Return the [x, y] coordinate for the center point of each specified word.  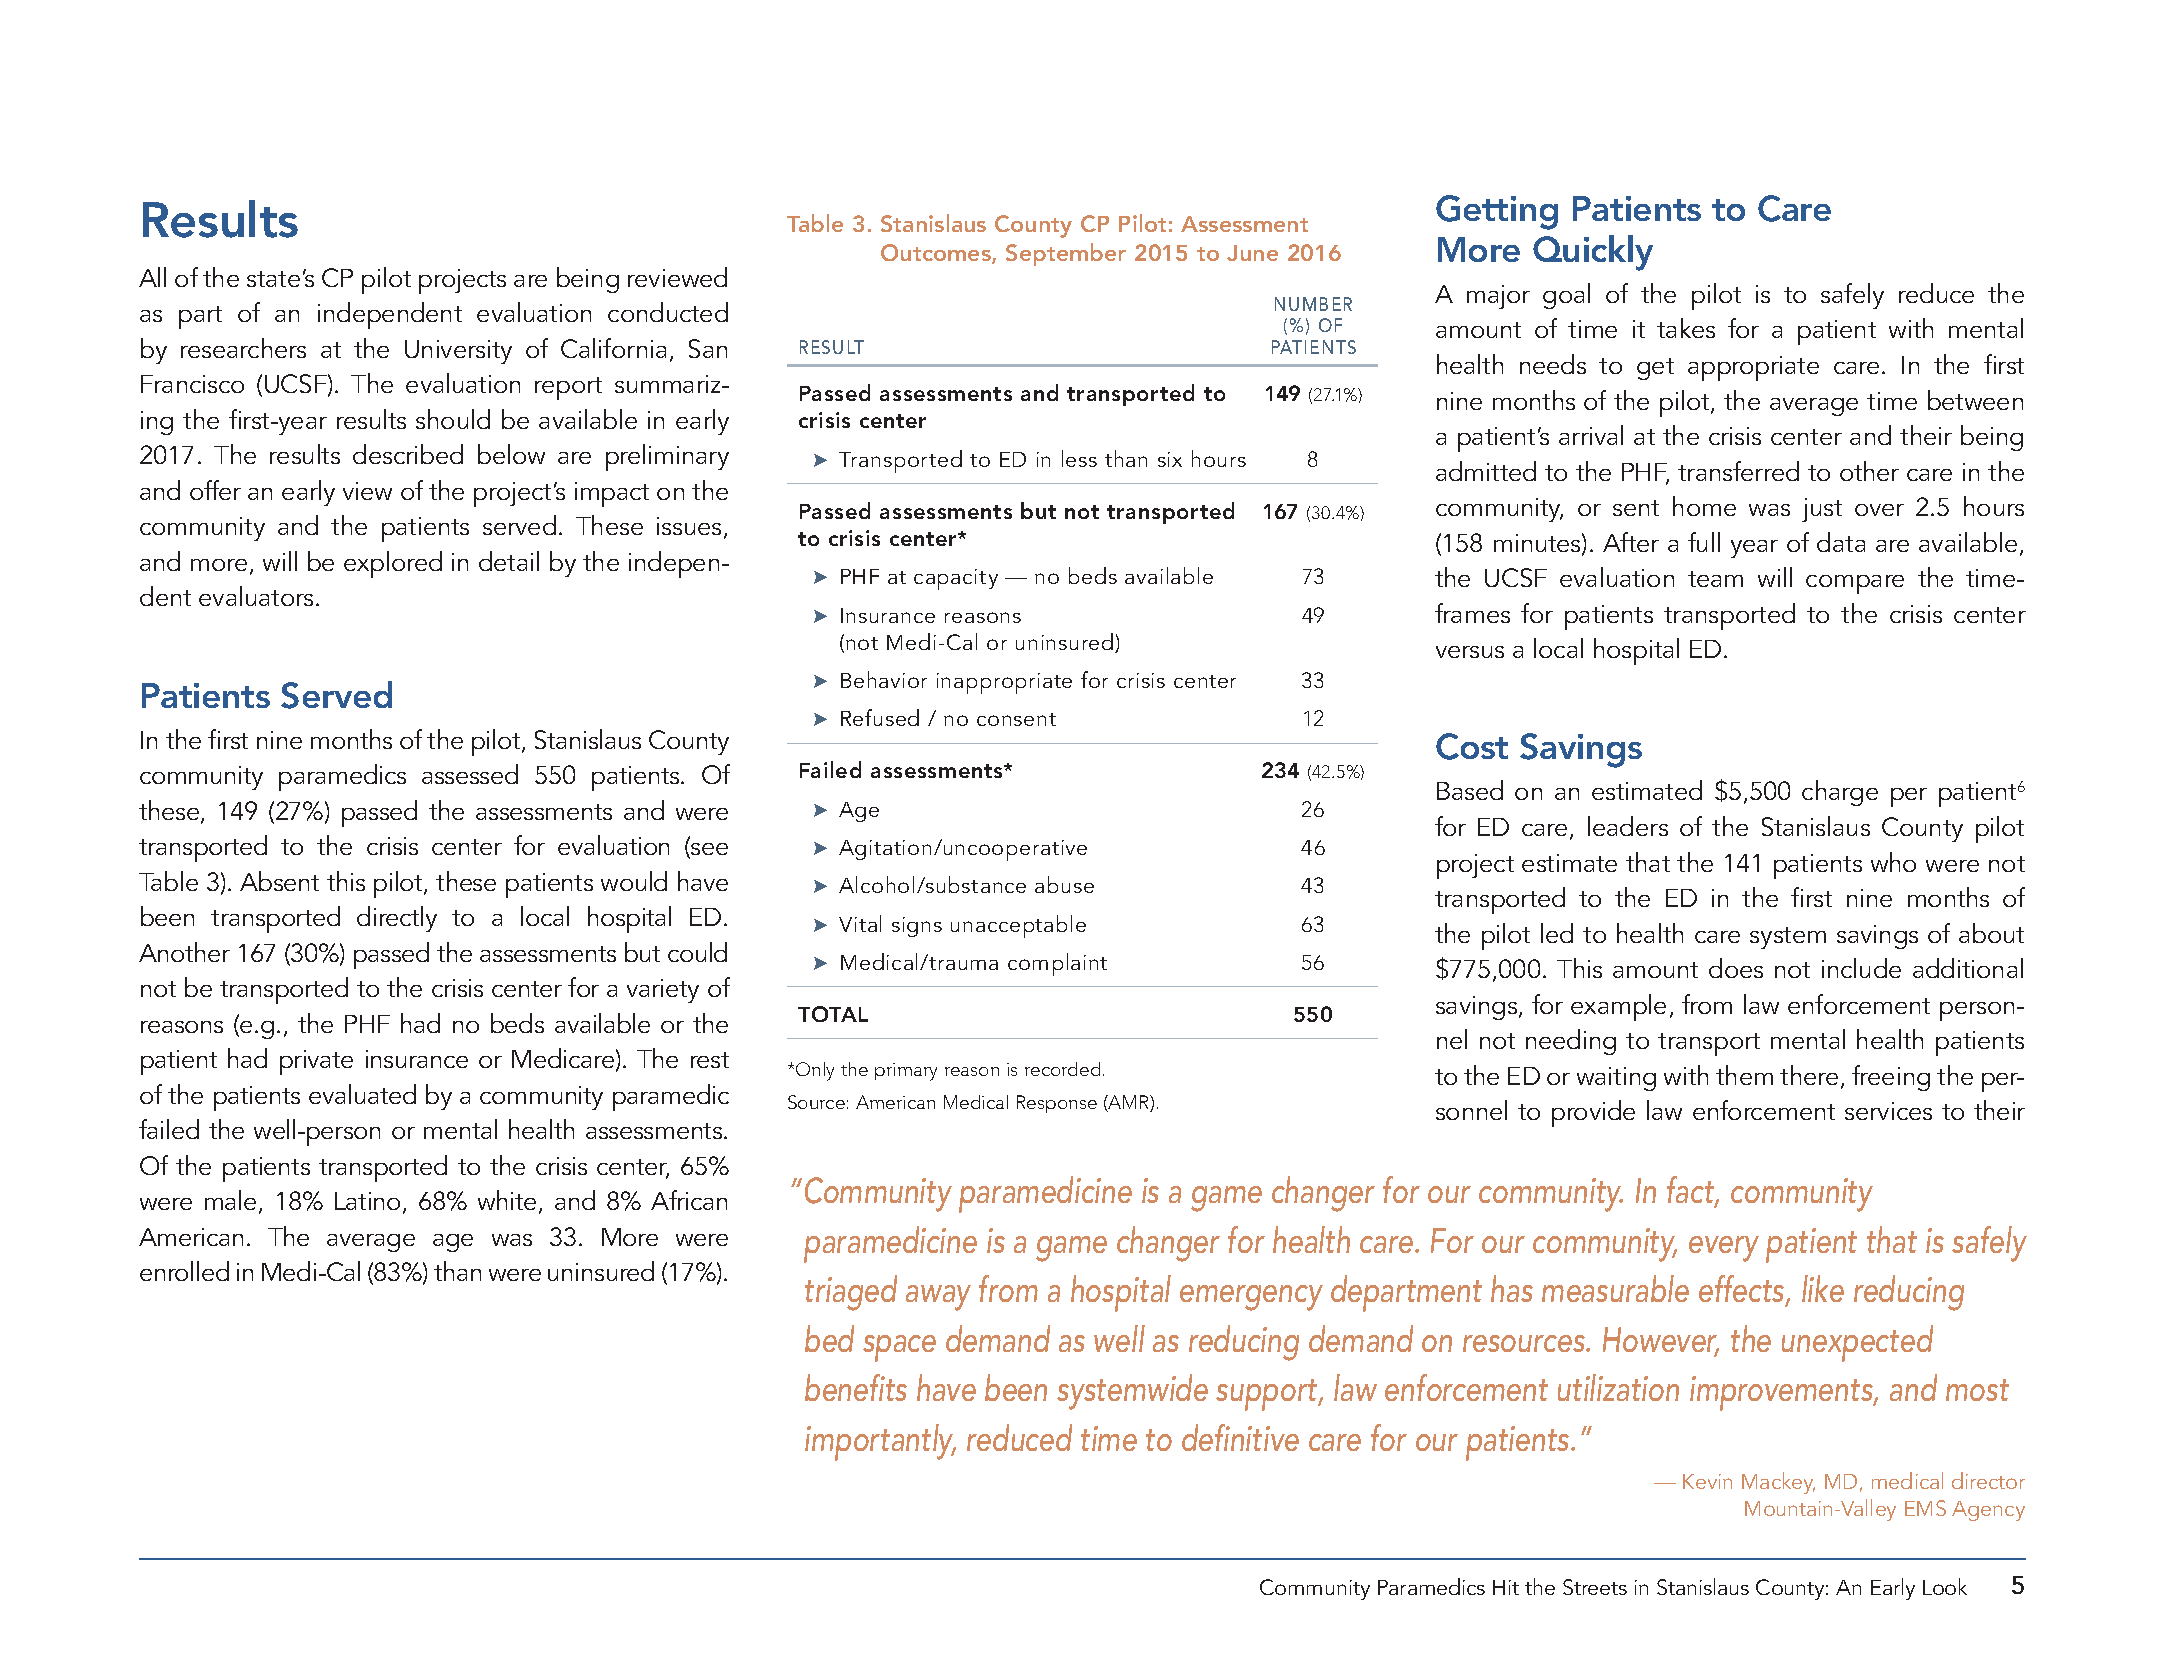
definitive [1240, 1437]
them [1744, 1075]
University [458, 352]
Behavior [884, 679]
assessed [470, 774]
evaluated [362, 1094]
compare [1855, 584]
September [1066, 254]
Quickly [1593, 253]
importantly [880, 1442]
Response [1057, 1104]
